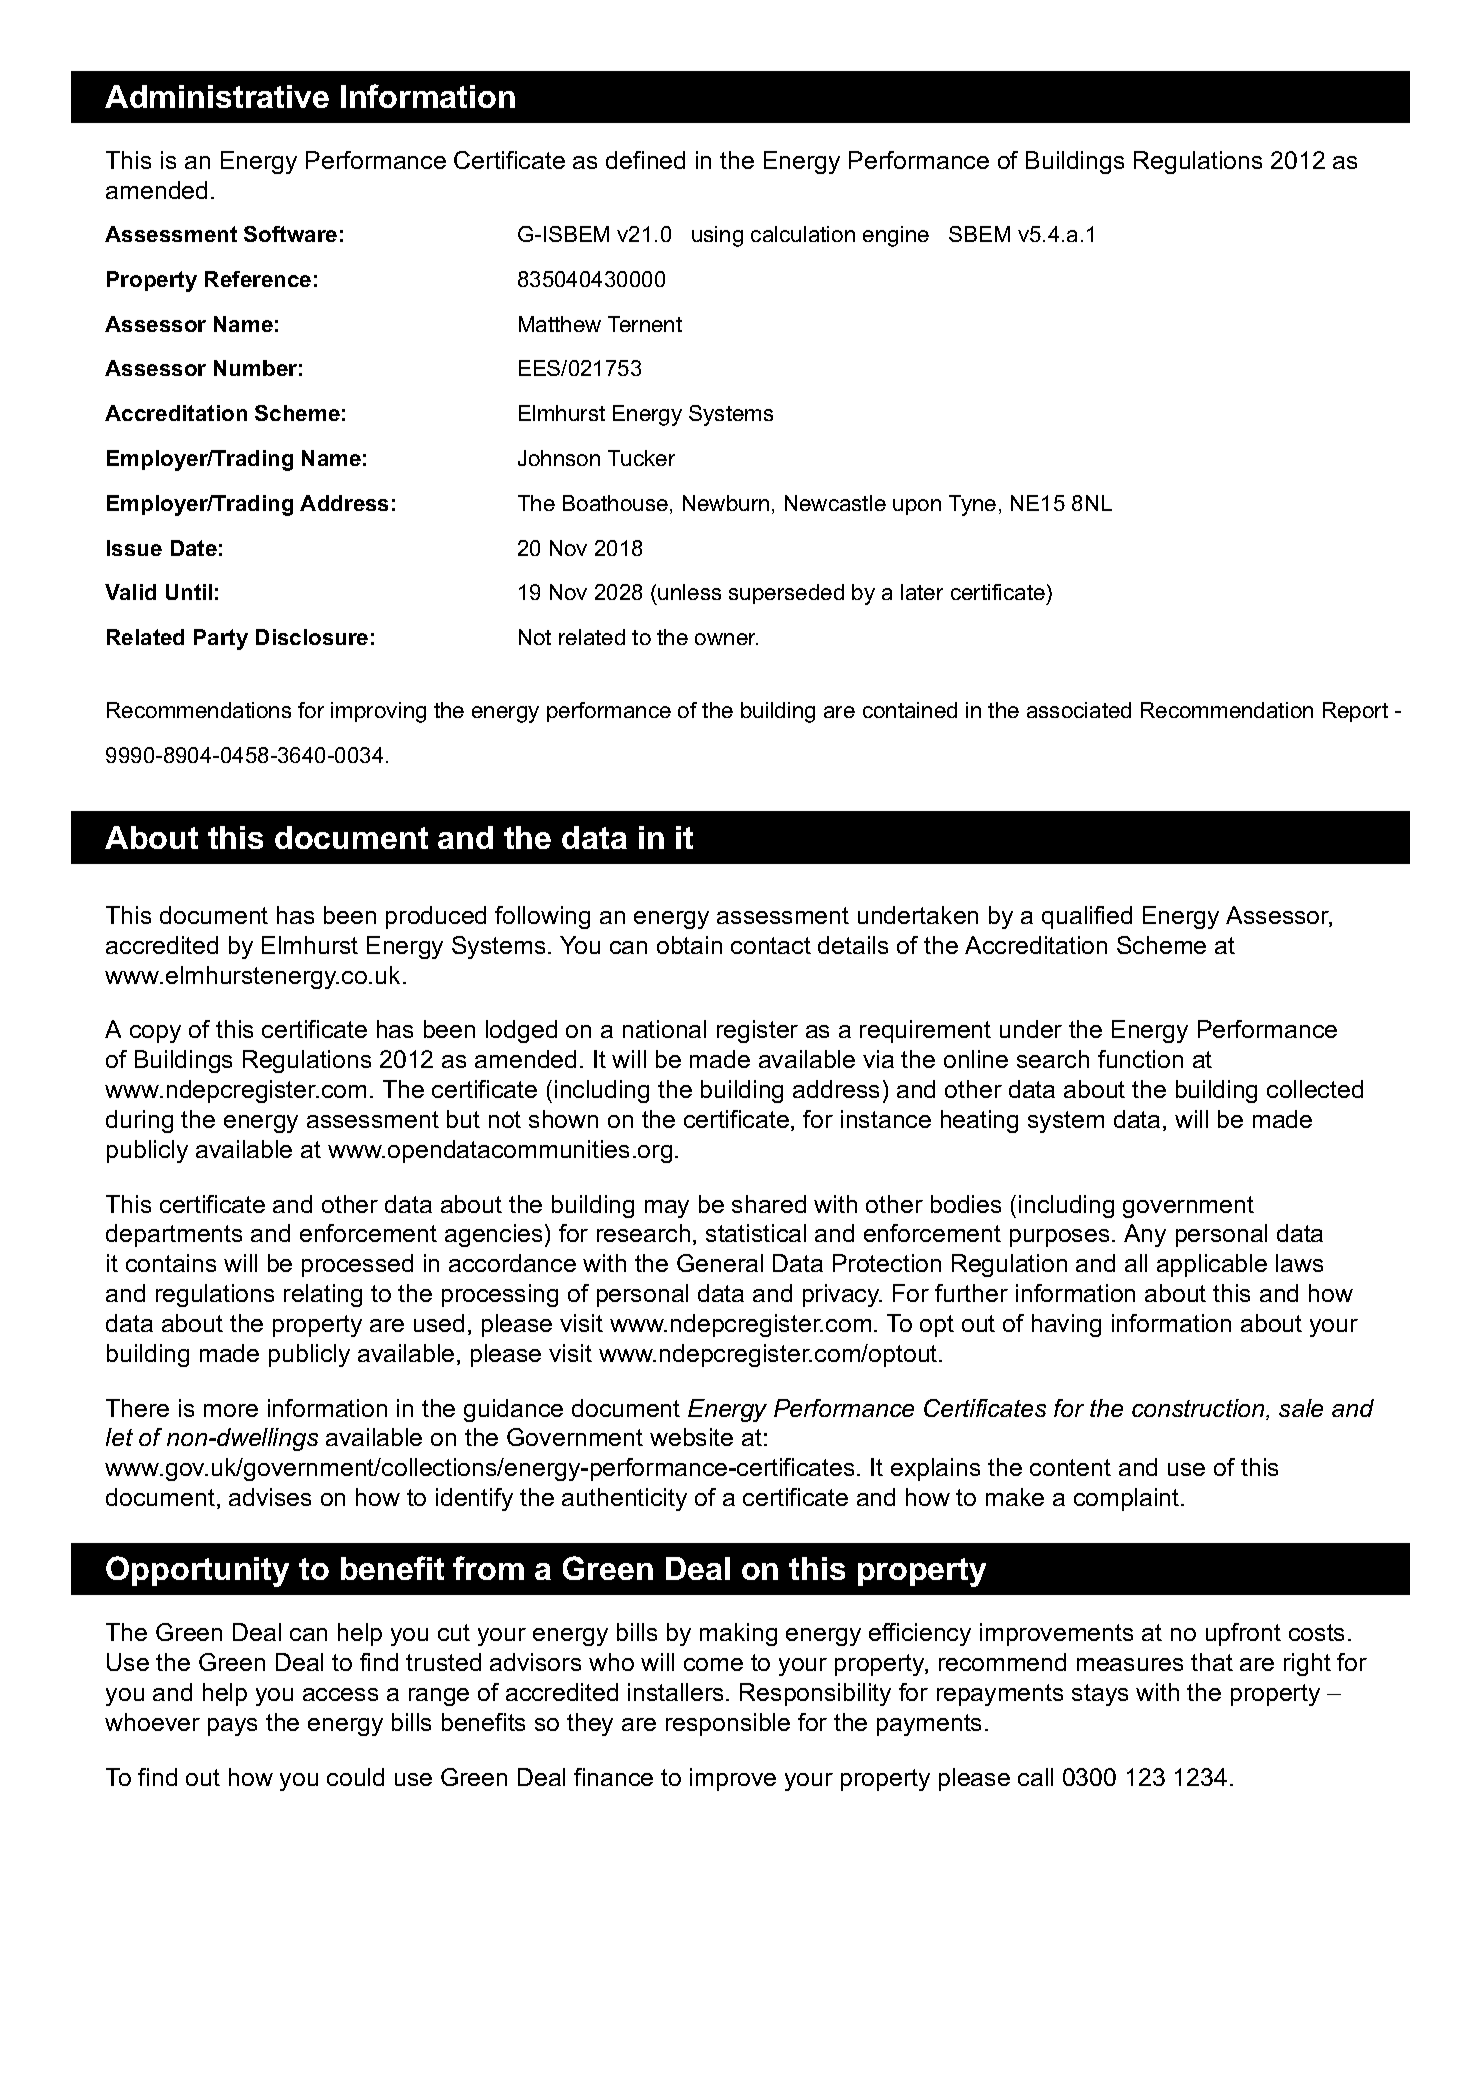  I want to click on Tyne, so click(972, 505).
